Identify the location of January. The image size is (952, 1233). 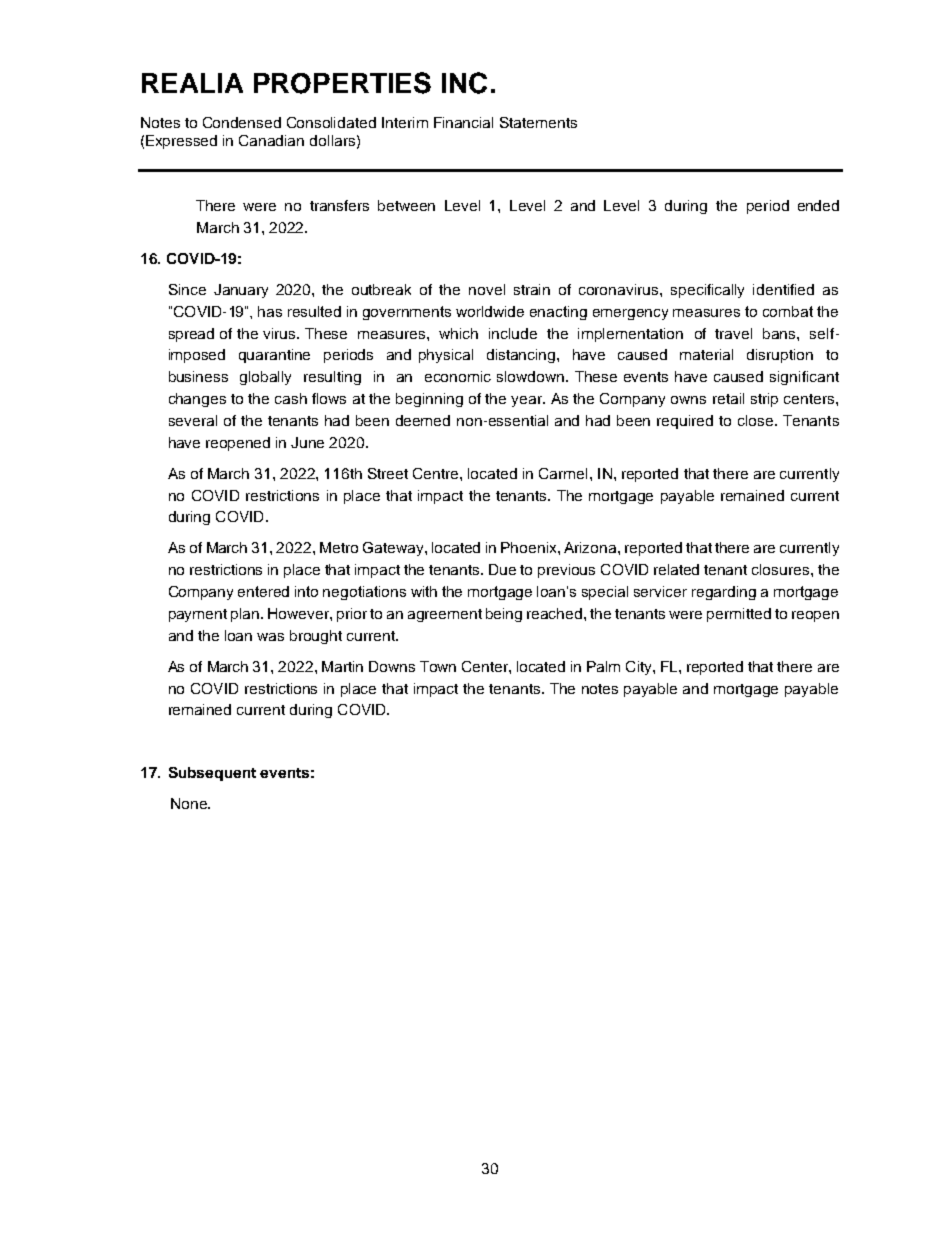
(241, 291).
